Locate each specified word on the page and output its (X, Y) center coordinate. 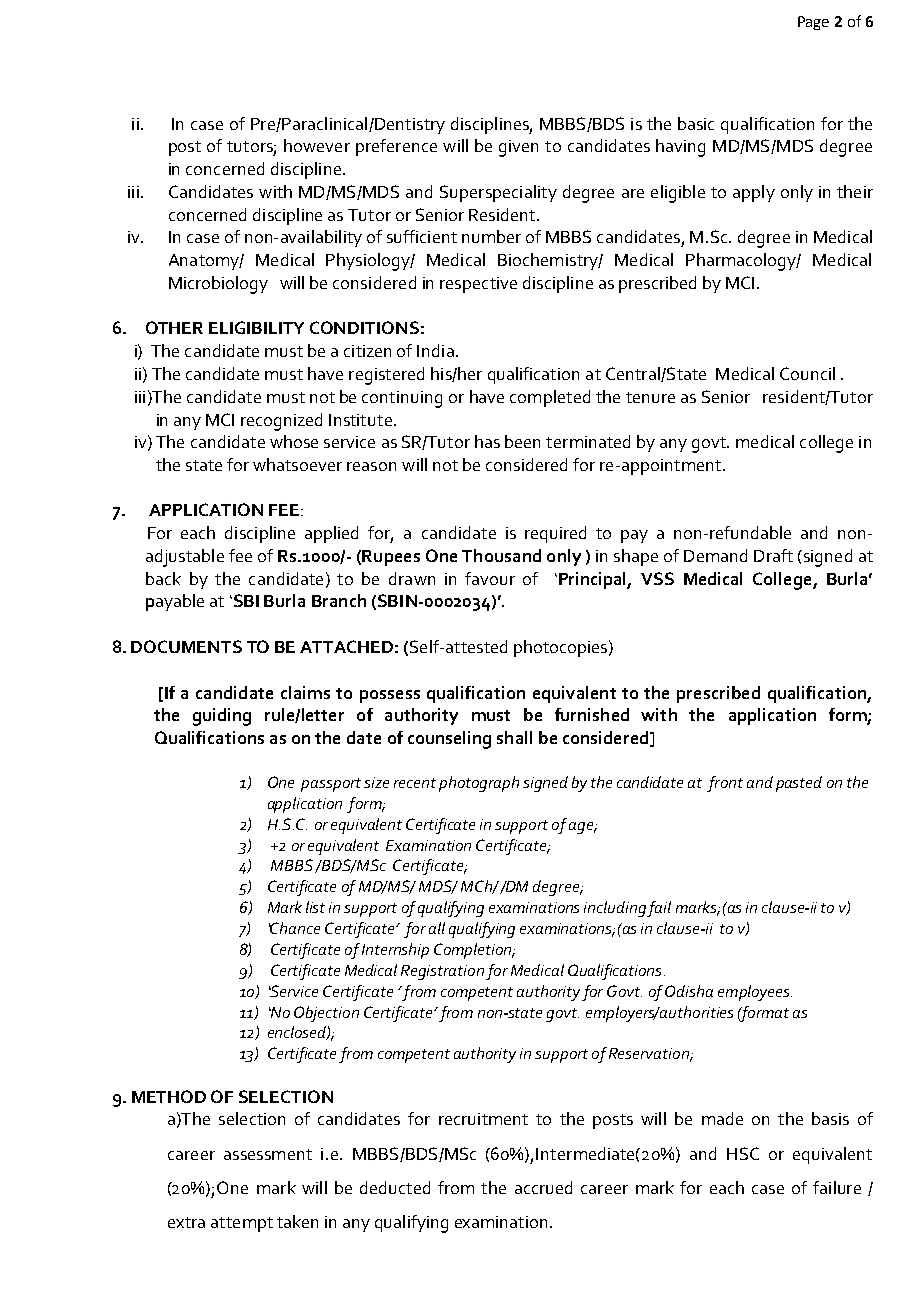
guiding (222, 717)
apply (754, 193)
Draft (773, 555)
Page (813, 23)
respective (478, 285)
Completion (474, 951)
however (317, 145)
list (315, 907)
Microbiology (218, 285)
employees (755, 993)
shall (514, 737)
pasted (799, 784)
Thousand (501, 555)
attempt (242, 1224)
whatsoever (297, 464)
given (518, 148)
